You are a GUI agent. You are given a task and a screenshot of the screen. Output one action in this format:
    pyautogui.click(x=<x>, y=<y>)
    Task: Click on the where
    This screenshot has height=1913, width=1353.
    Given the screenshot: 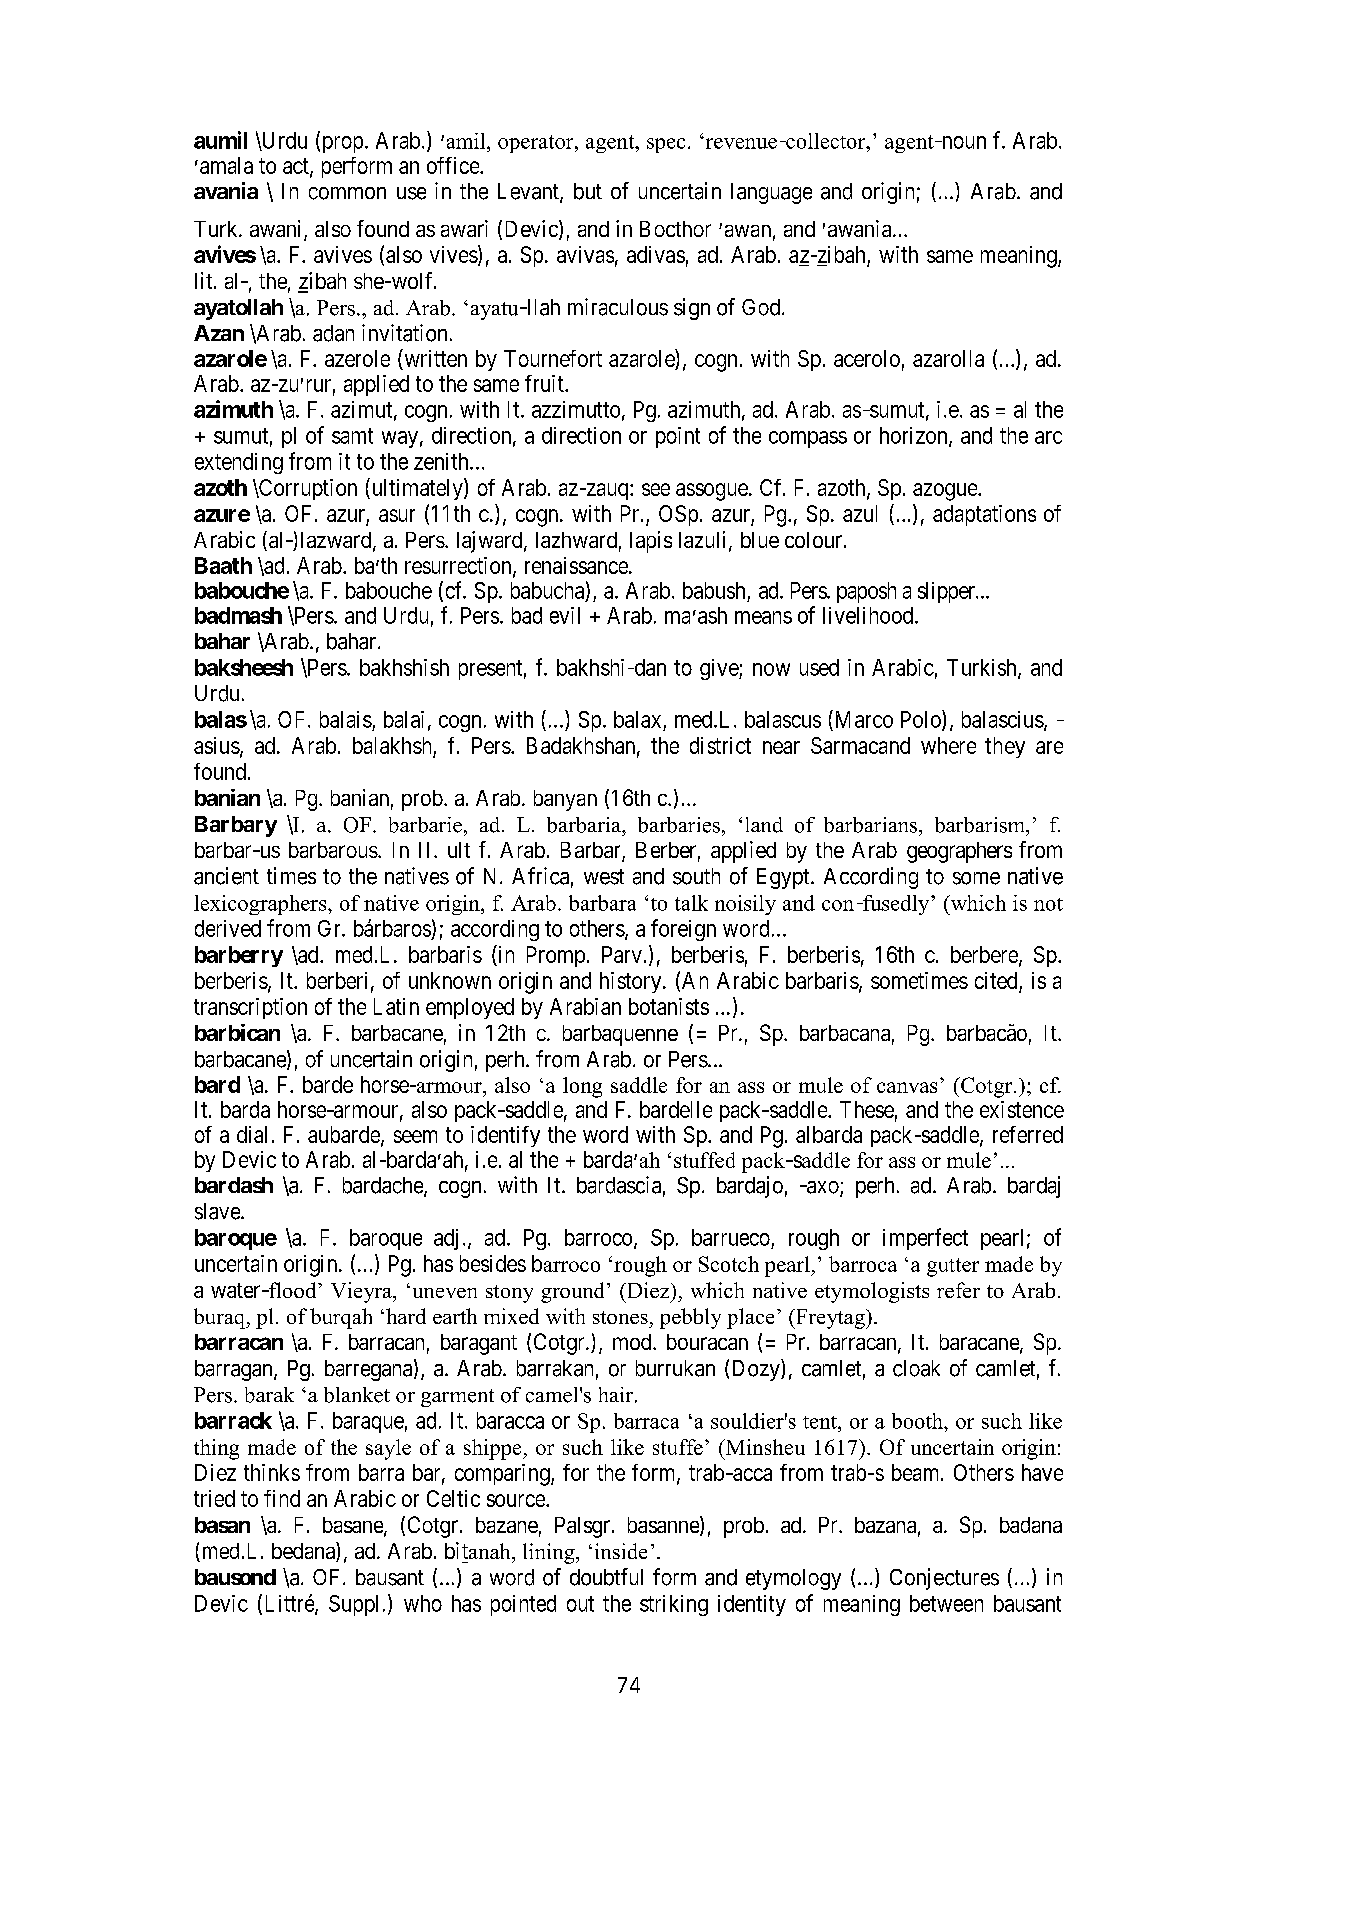 What is the action you would take?
    pyautogui.click(x=948, y=745)
